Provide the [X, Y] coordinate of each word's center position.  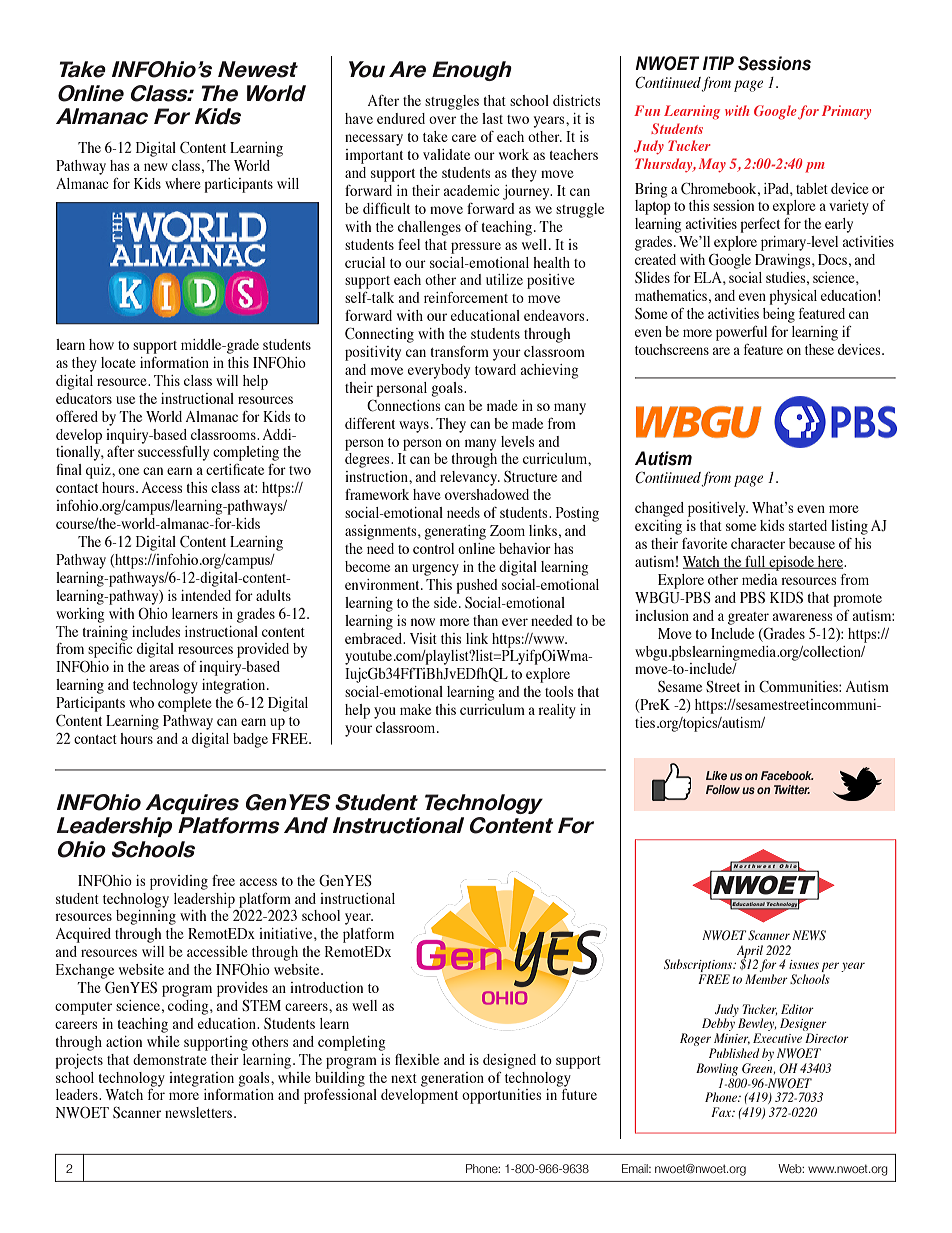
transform [460, 351]
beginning [146, 917]
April [750, 952]
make [415, 709]
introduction [326, 987]
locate [118, 362]
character [758, 543]
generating [455, 532]
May [712, 165]
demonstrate [170, 1059]
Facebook [787, 775]
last [492, 118]
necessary [374, 140]
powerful [741, 333]
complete [185, 704]
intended [206, 595]
